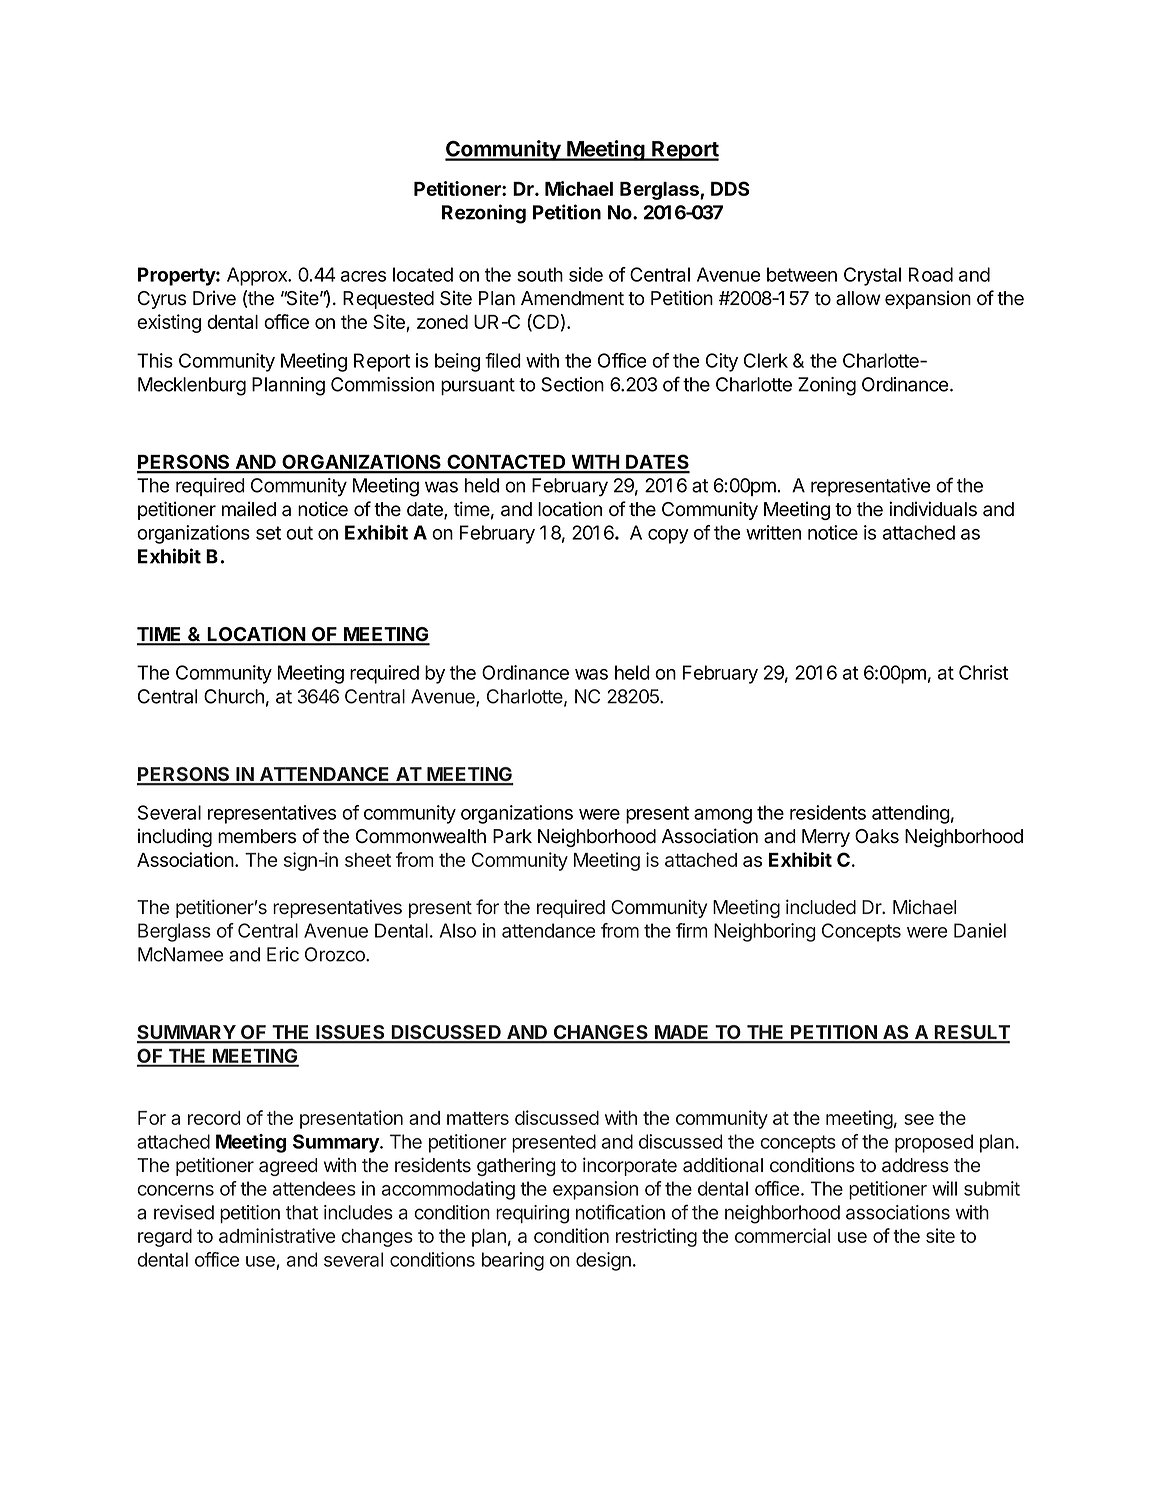 This screenshot has width=1164, height=1506. What do you see at coordinates (249, 509) in the screenshot?
I see `mailed` at bounding box center [249, 509].
